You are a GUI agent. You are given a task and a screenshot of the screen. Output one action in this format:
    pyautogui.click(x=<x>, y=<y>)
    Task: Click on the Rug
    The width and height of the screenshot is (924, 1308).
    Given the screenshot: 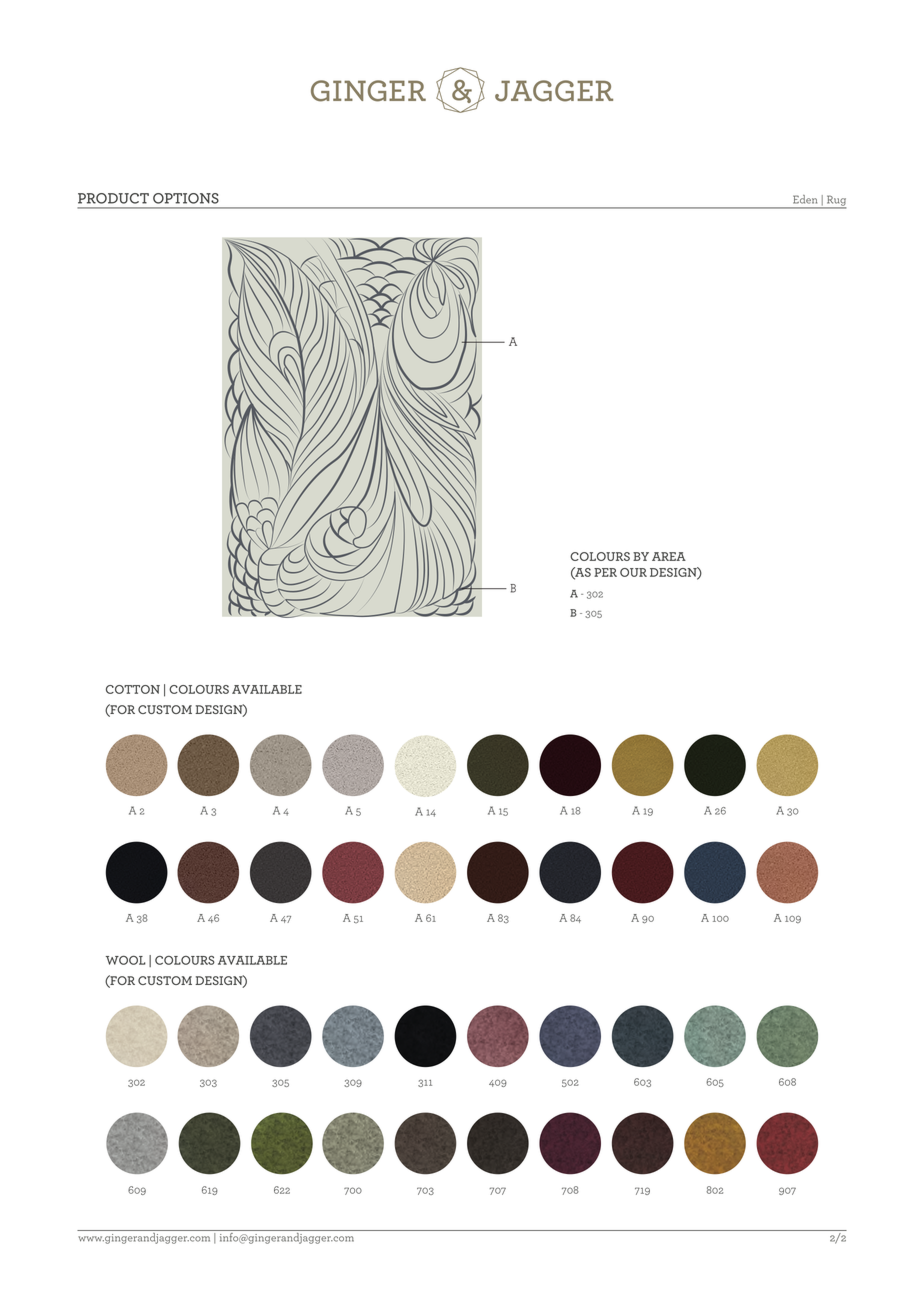 What is the action you would take?
    pyautogui.click(x=835, y=201)
